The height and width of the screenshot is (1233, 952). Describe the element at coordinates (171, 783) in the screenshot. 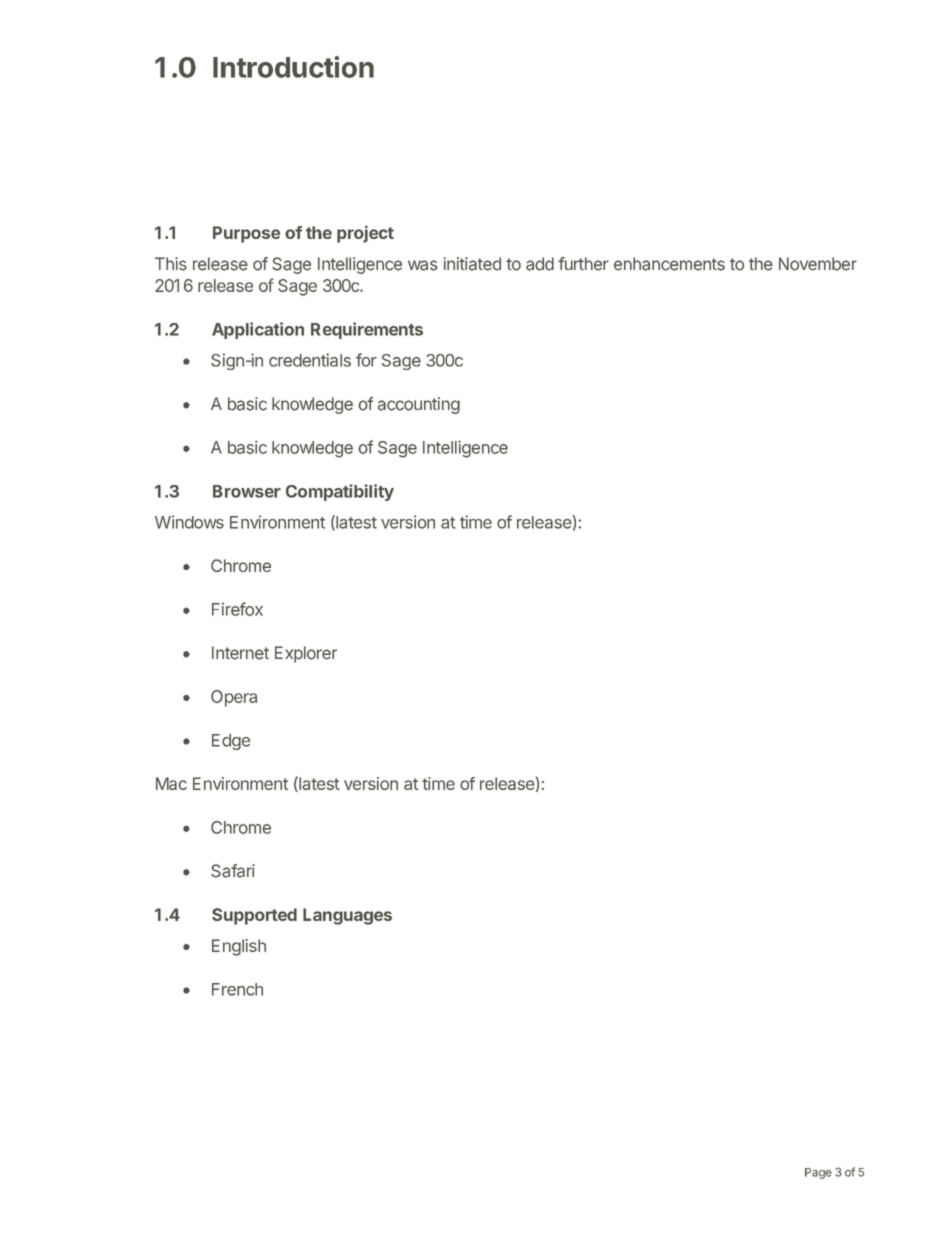

I see `Mac` at that location.
